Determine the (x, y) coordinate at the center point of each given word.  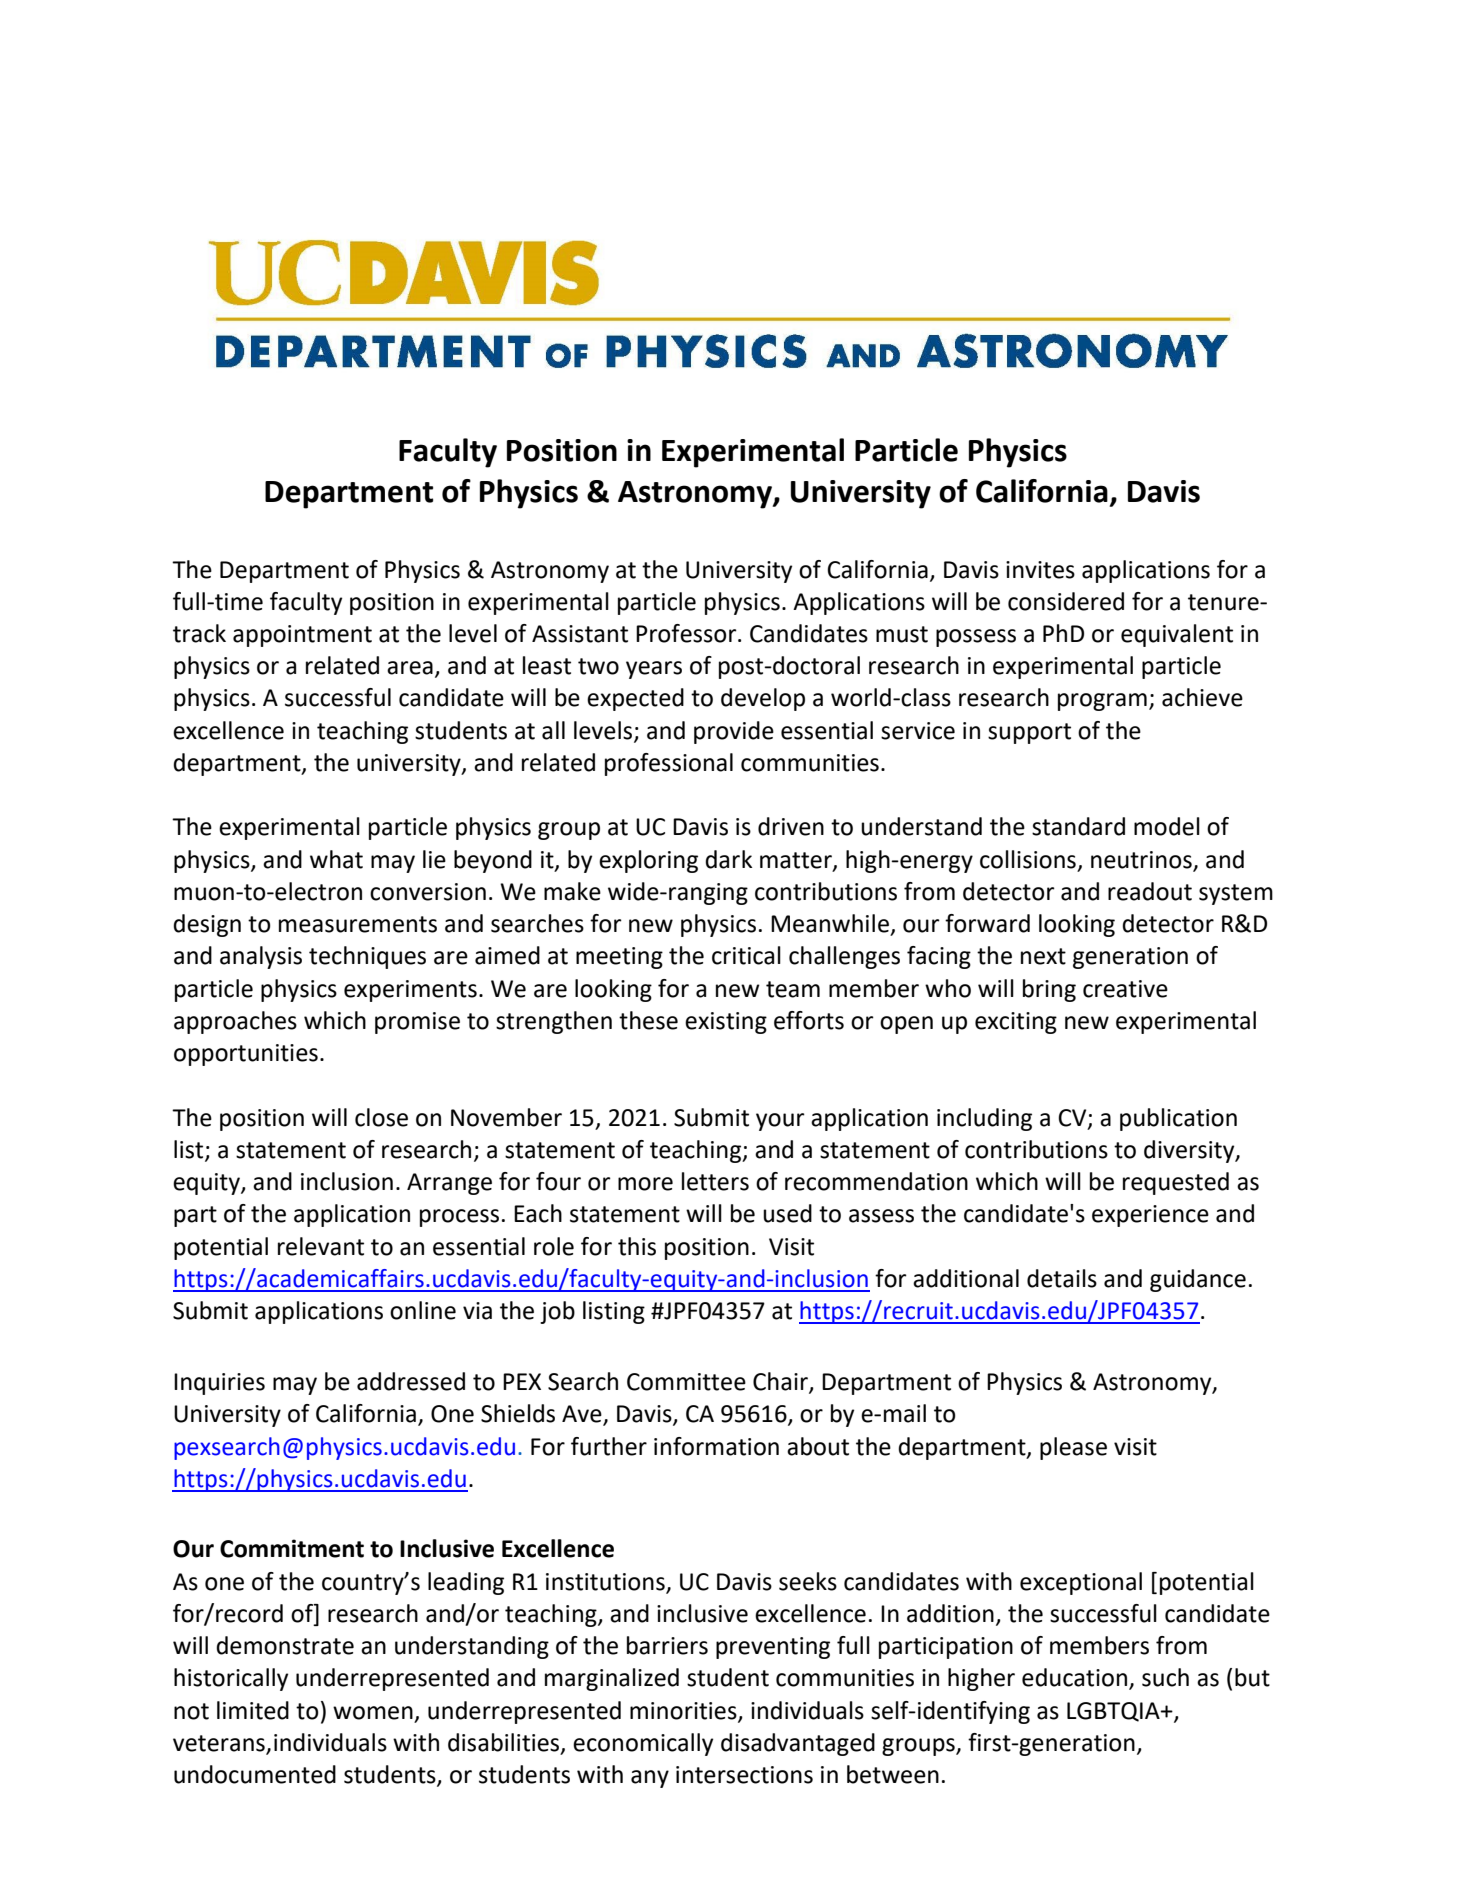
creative (1125, 989)
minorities (684, 1711)
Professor (687, 633)
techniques (367, 957)
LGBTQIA (1114, 1712)
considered (1066, 601)
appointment (302, 636)
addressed (411, 1381)
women (373, 1713)
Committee (686, 1382)
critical (746, 955)
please (1073, 1448)
